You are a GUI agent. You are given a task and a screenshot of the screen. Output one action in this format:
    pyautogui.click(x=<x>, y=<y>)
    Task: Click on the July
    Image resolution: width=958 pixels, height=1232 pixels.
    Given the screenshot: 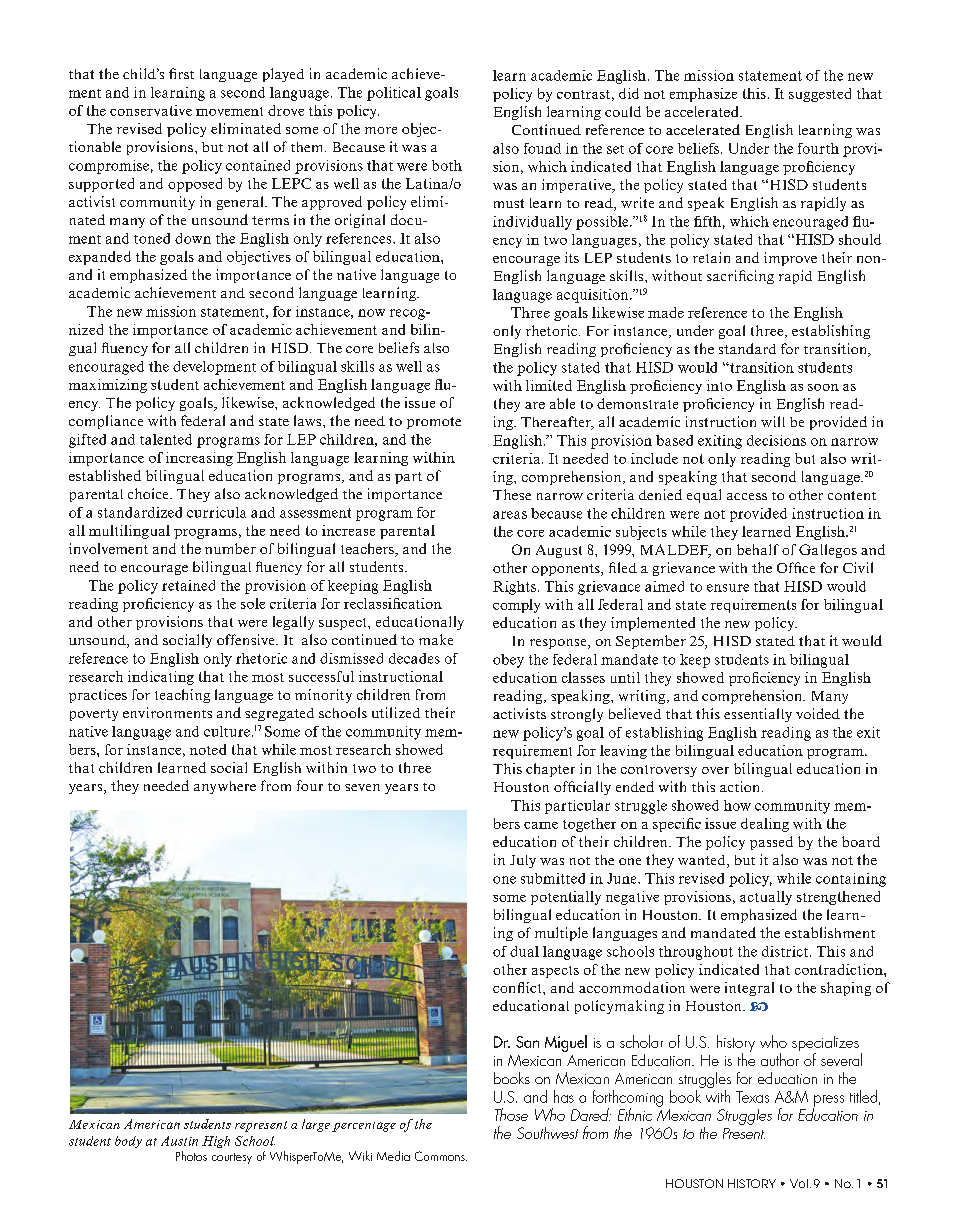 What is the action you would take?
    pyautogui.click(x=523, y=861)
